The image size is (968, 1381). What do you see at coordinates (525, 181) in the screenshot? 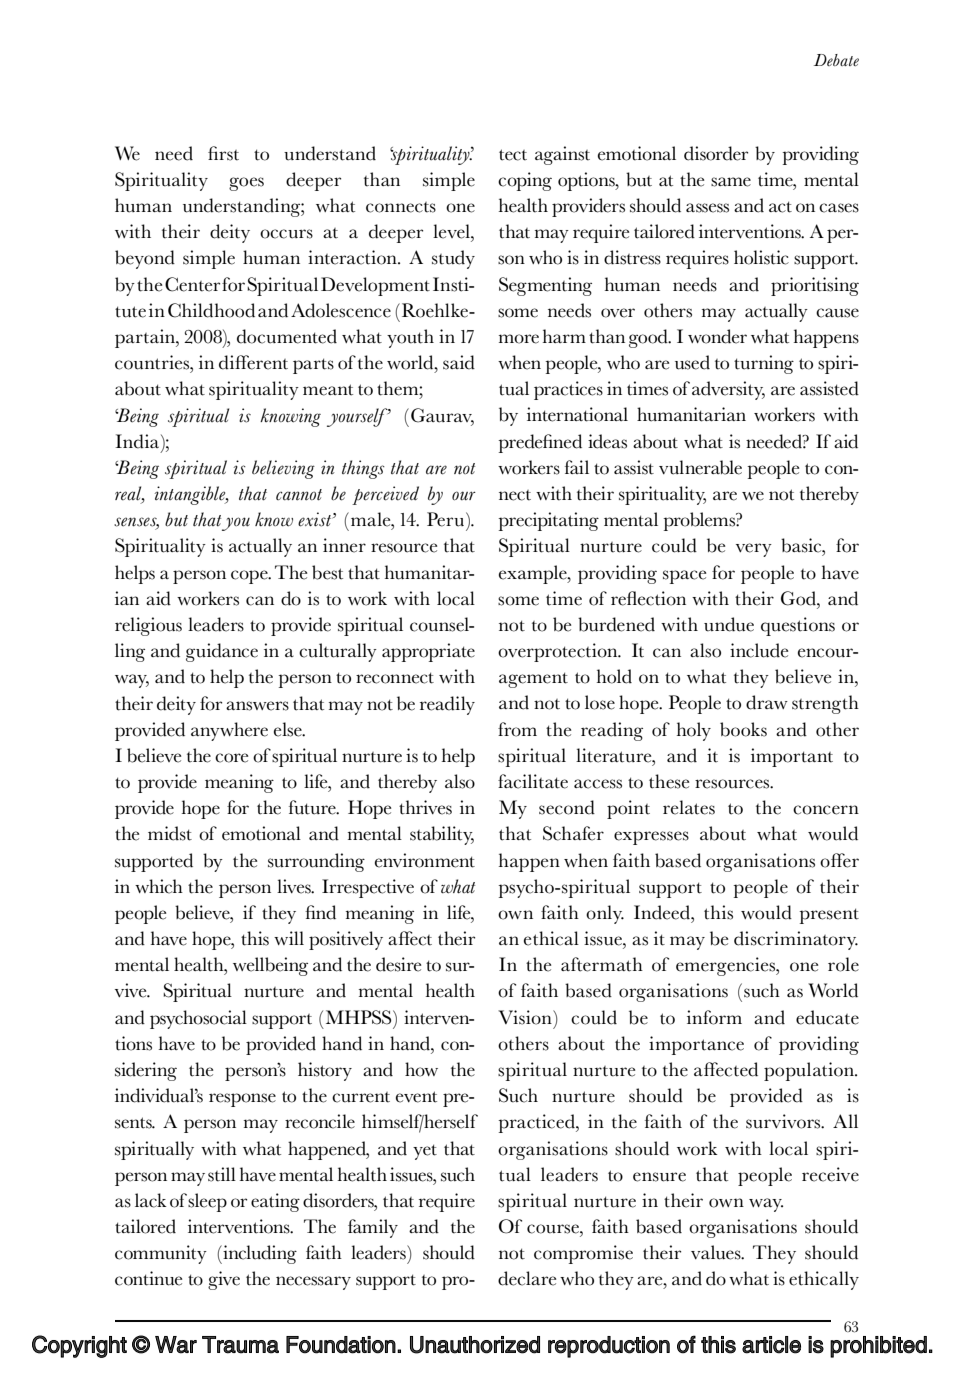
I see `coping` at bounding box center [525, 181].
